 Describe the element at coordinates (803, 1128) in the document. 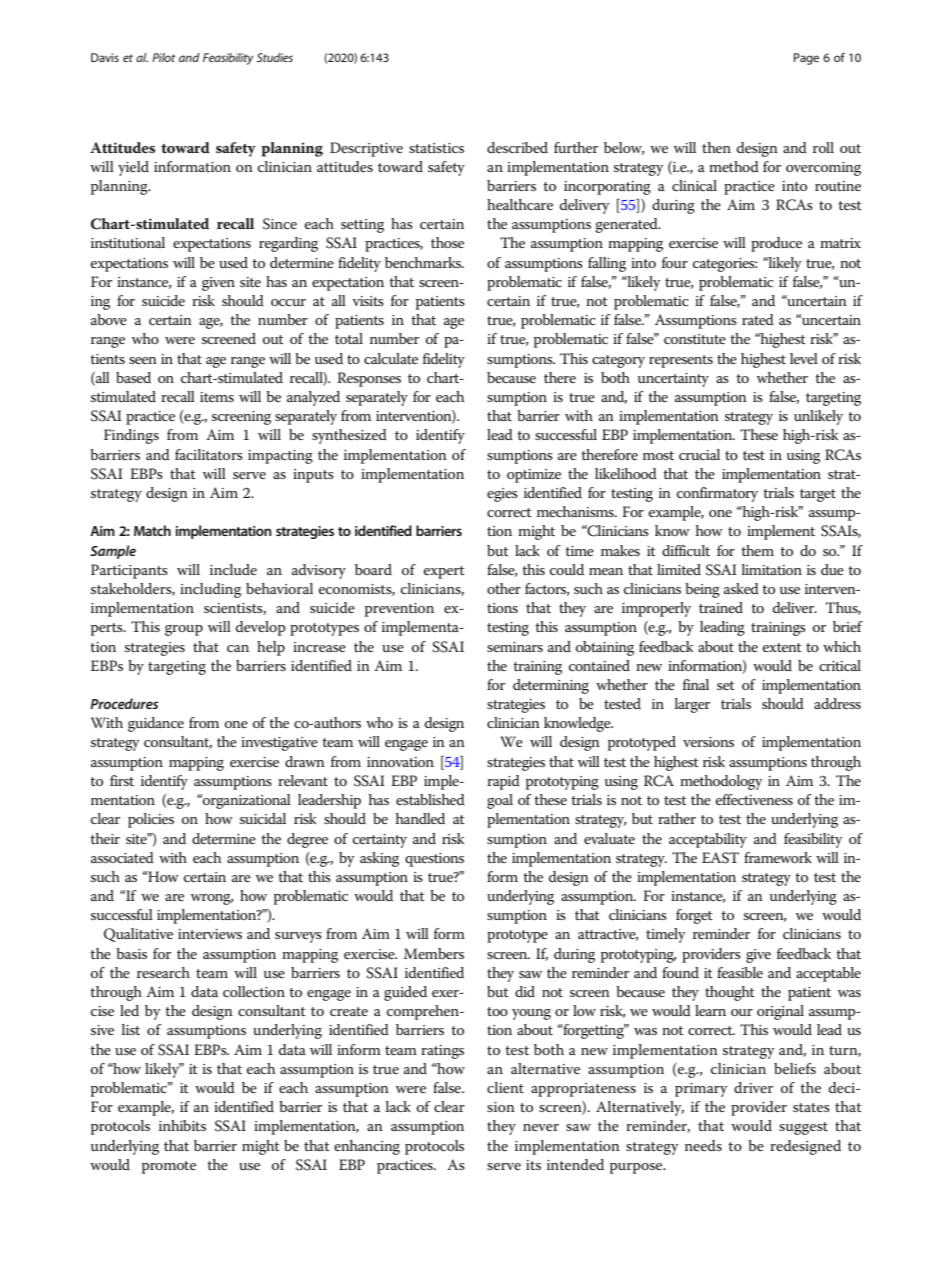

I see `suggest` at that location.
